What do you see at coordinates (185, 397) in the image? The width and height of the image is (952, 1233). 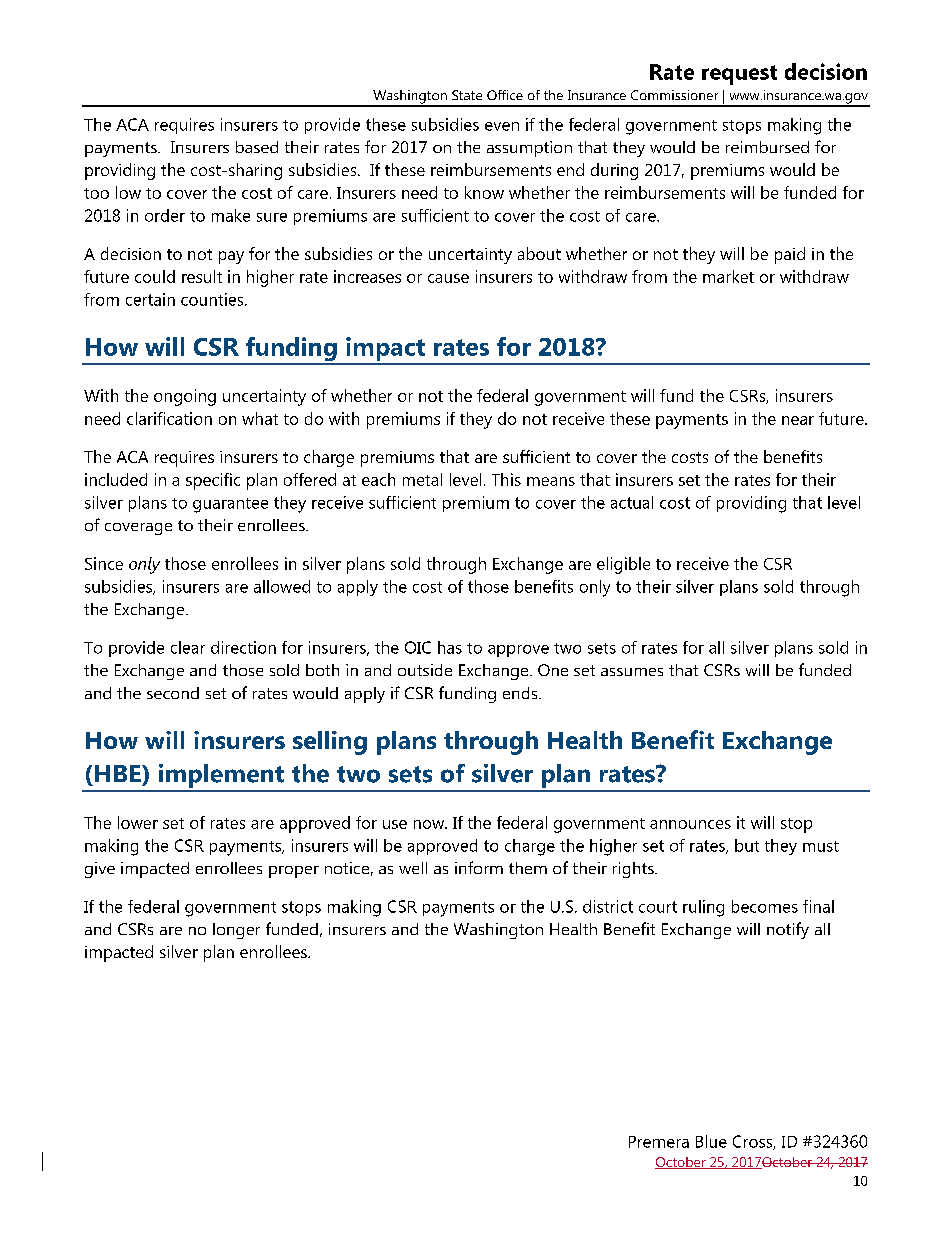 I see `ongoing` at bounding box center [185, 397].
